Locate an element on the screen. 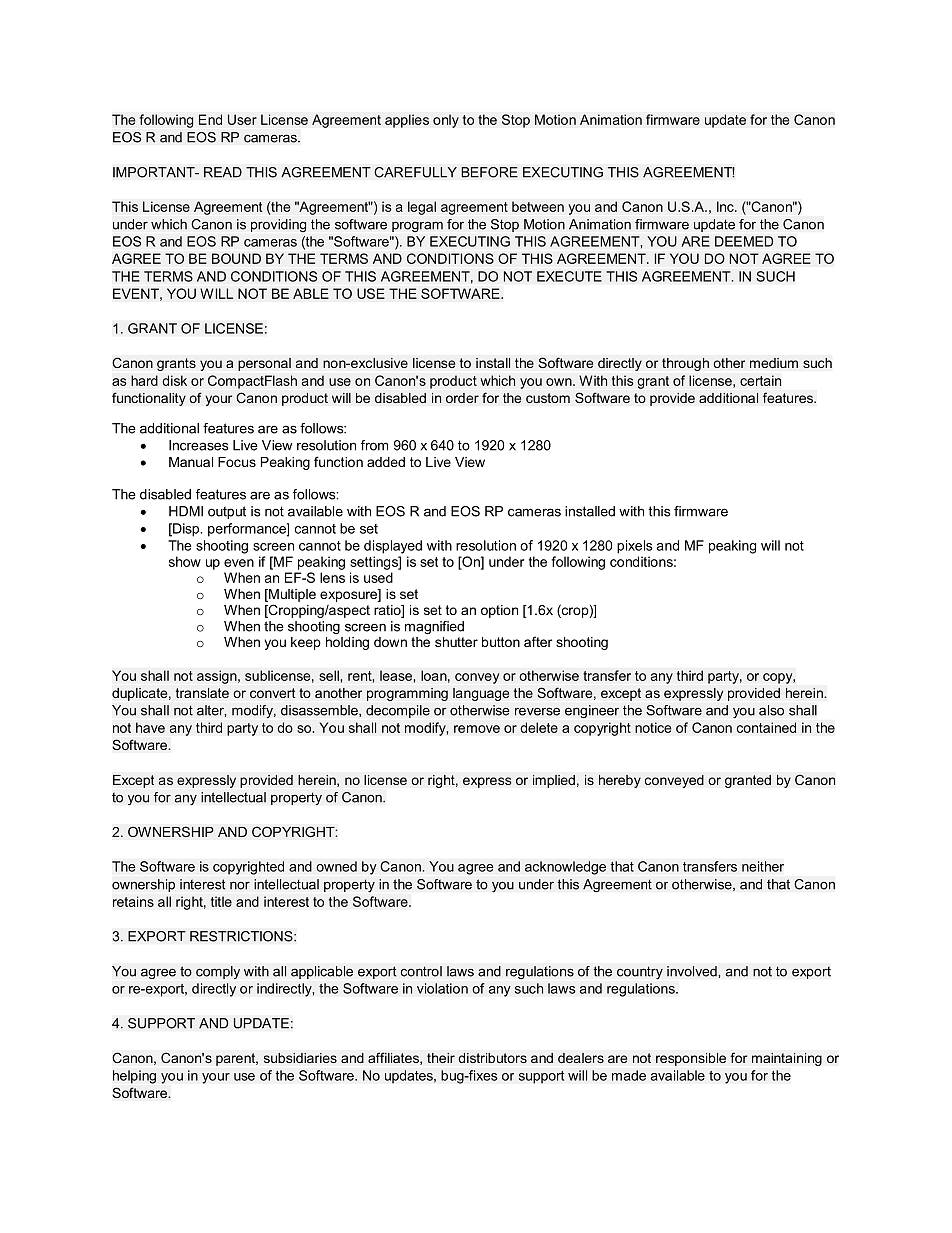  language is located at coordinates (481, 694).
